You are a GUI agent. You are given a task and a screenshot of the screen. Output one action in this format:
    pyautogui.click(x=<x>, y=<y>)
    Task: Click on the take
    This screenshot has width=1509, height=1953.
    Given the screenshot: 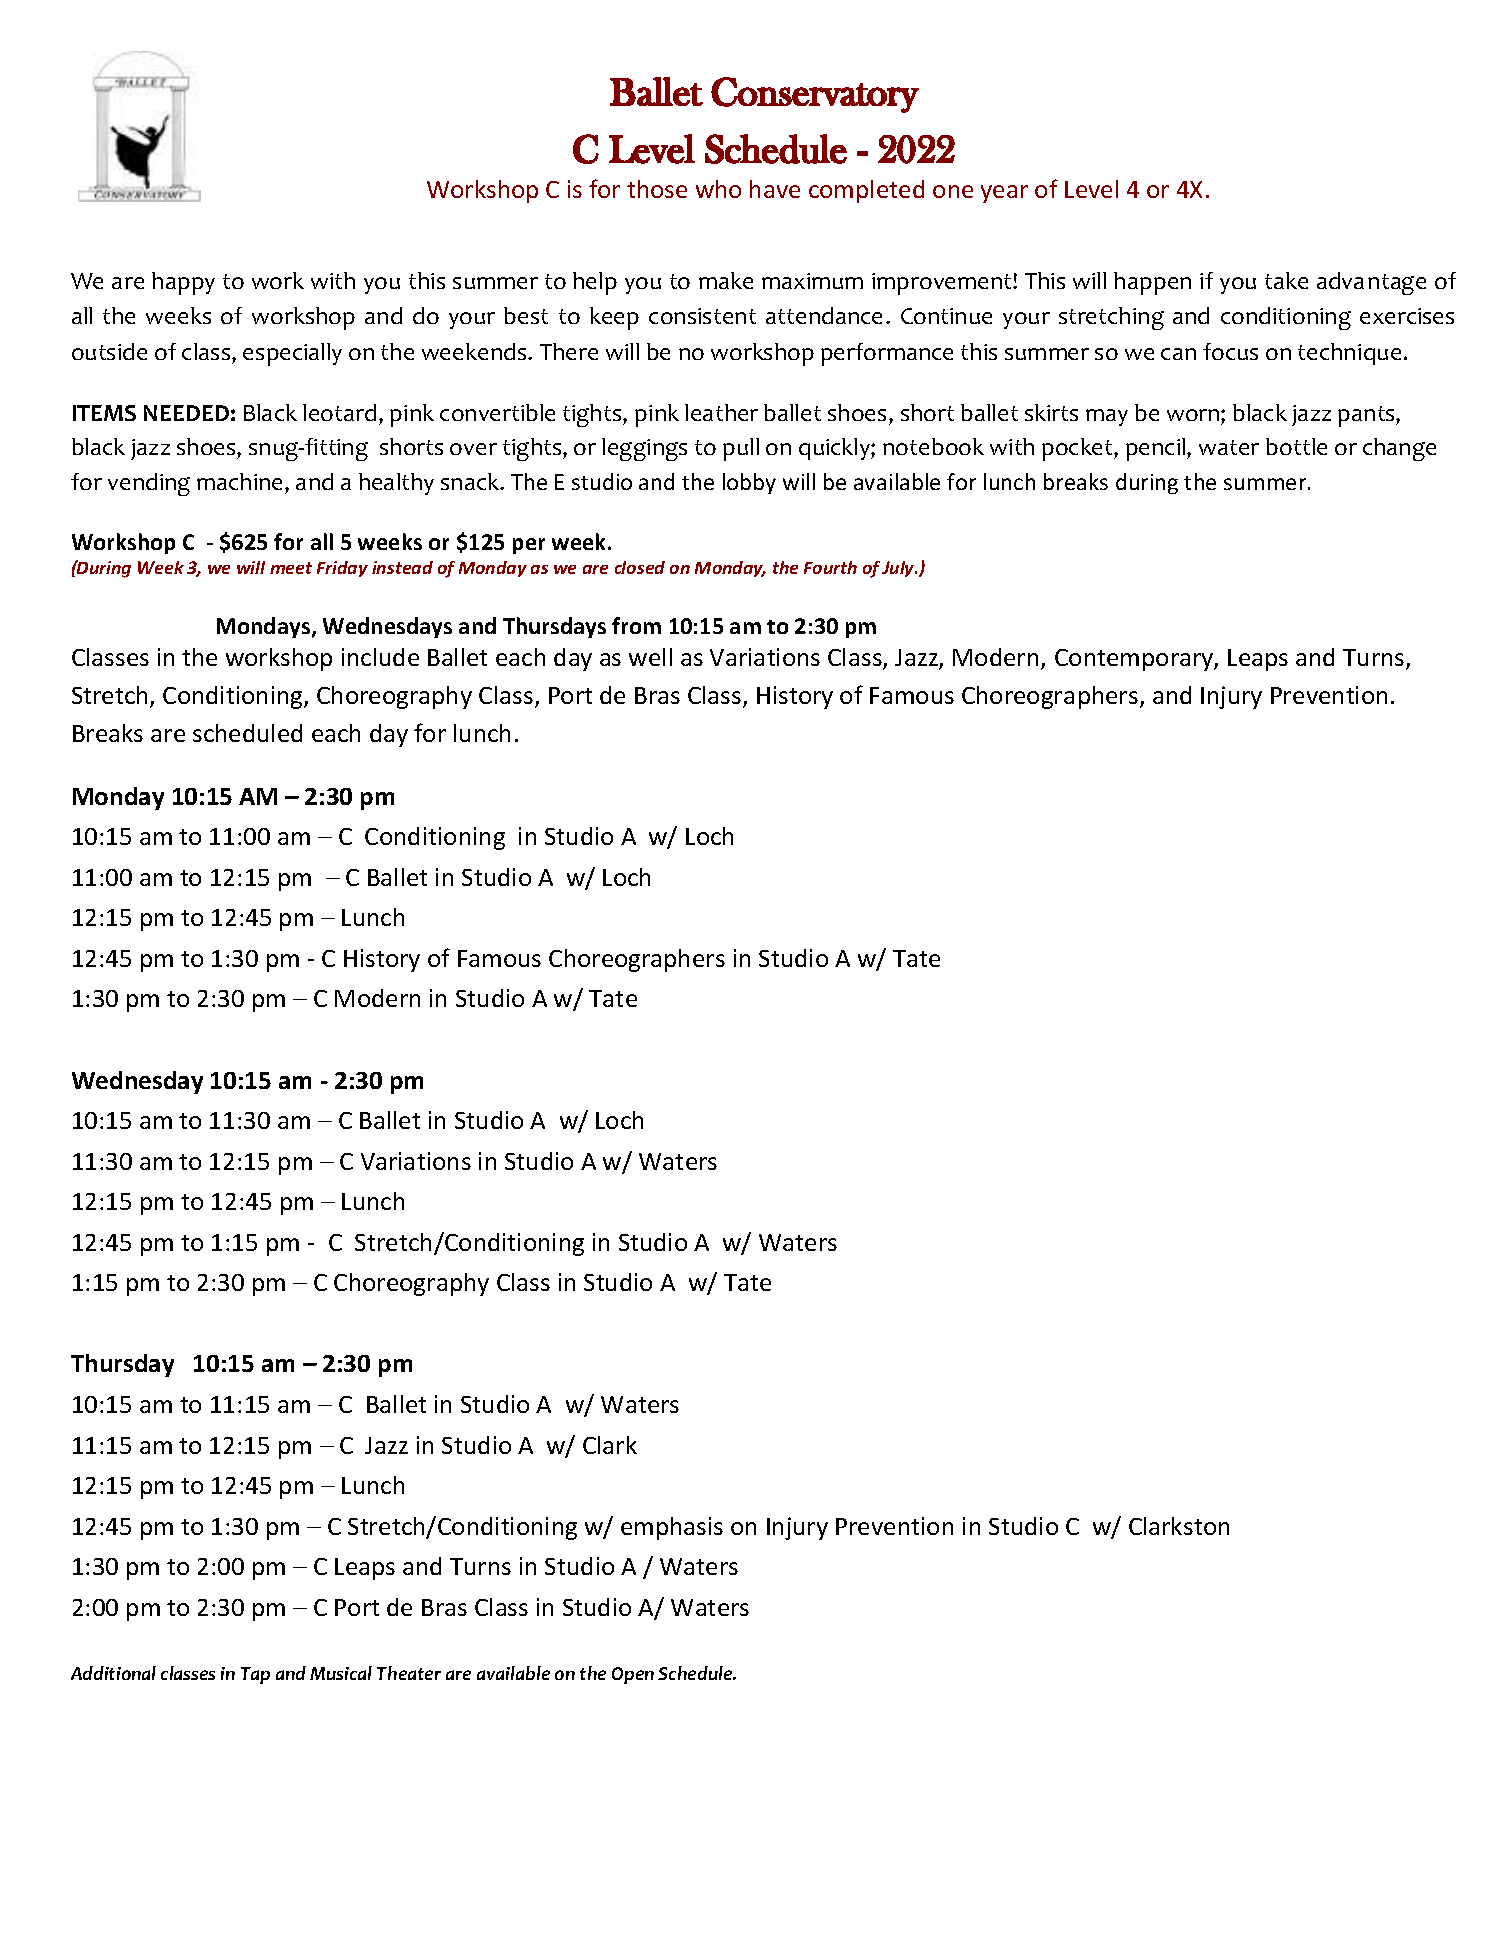 What is the action you would take?
    pyautogui.click(x=1286, y=280)
